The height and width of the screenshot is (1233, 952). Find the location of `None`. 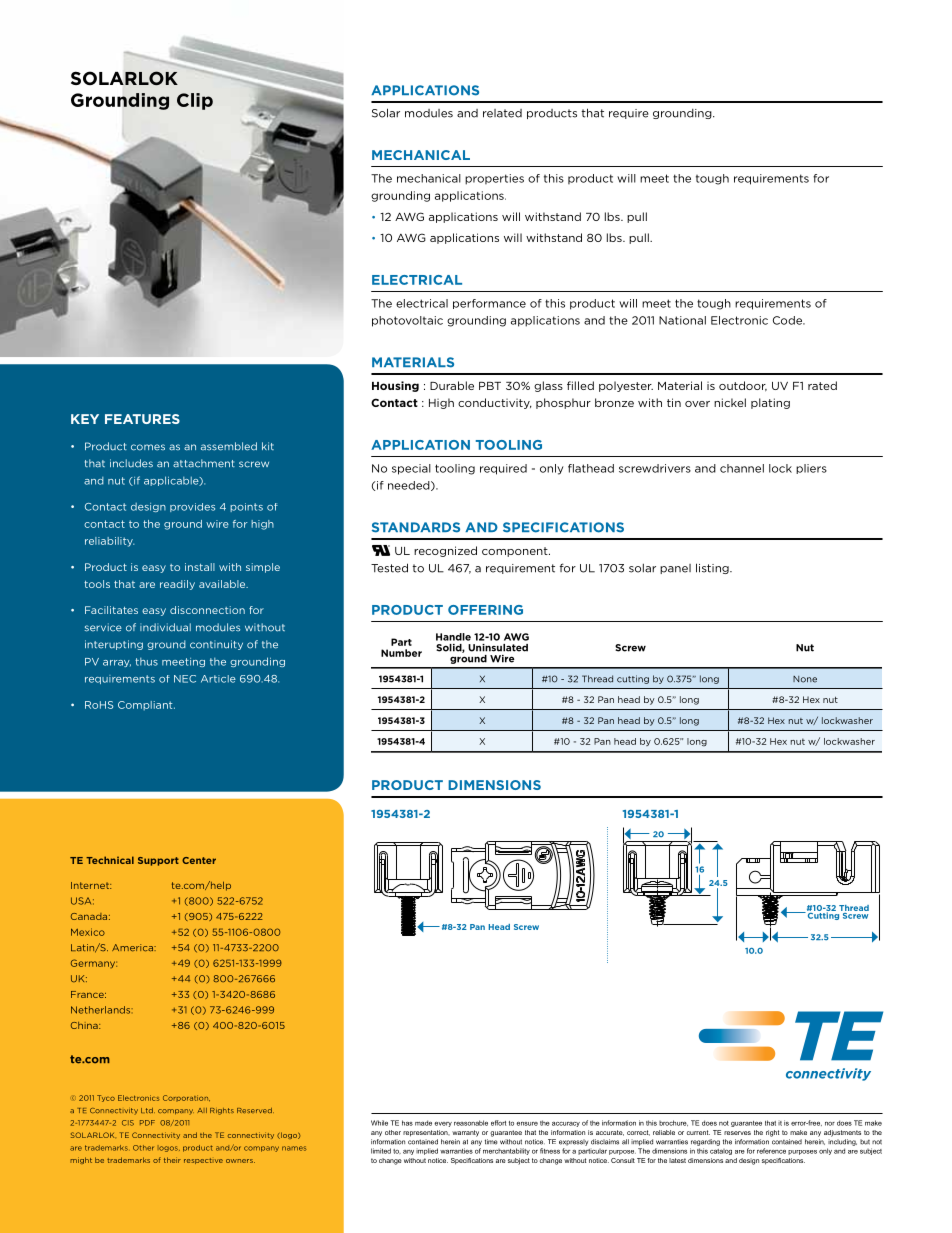

None is located at coordinates (805, 679).
